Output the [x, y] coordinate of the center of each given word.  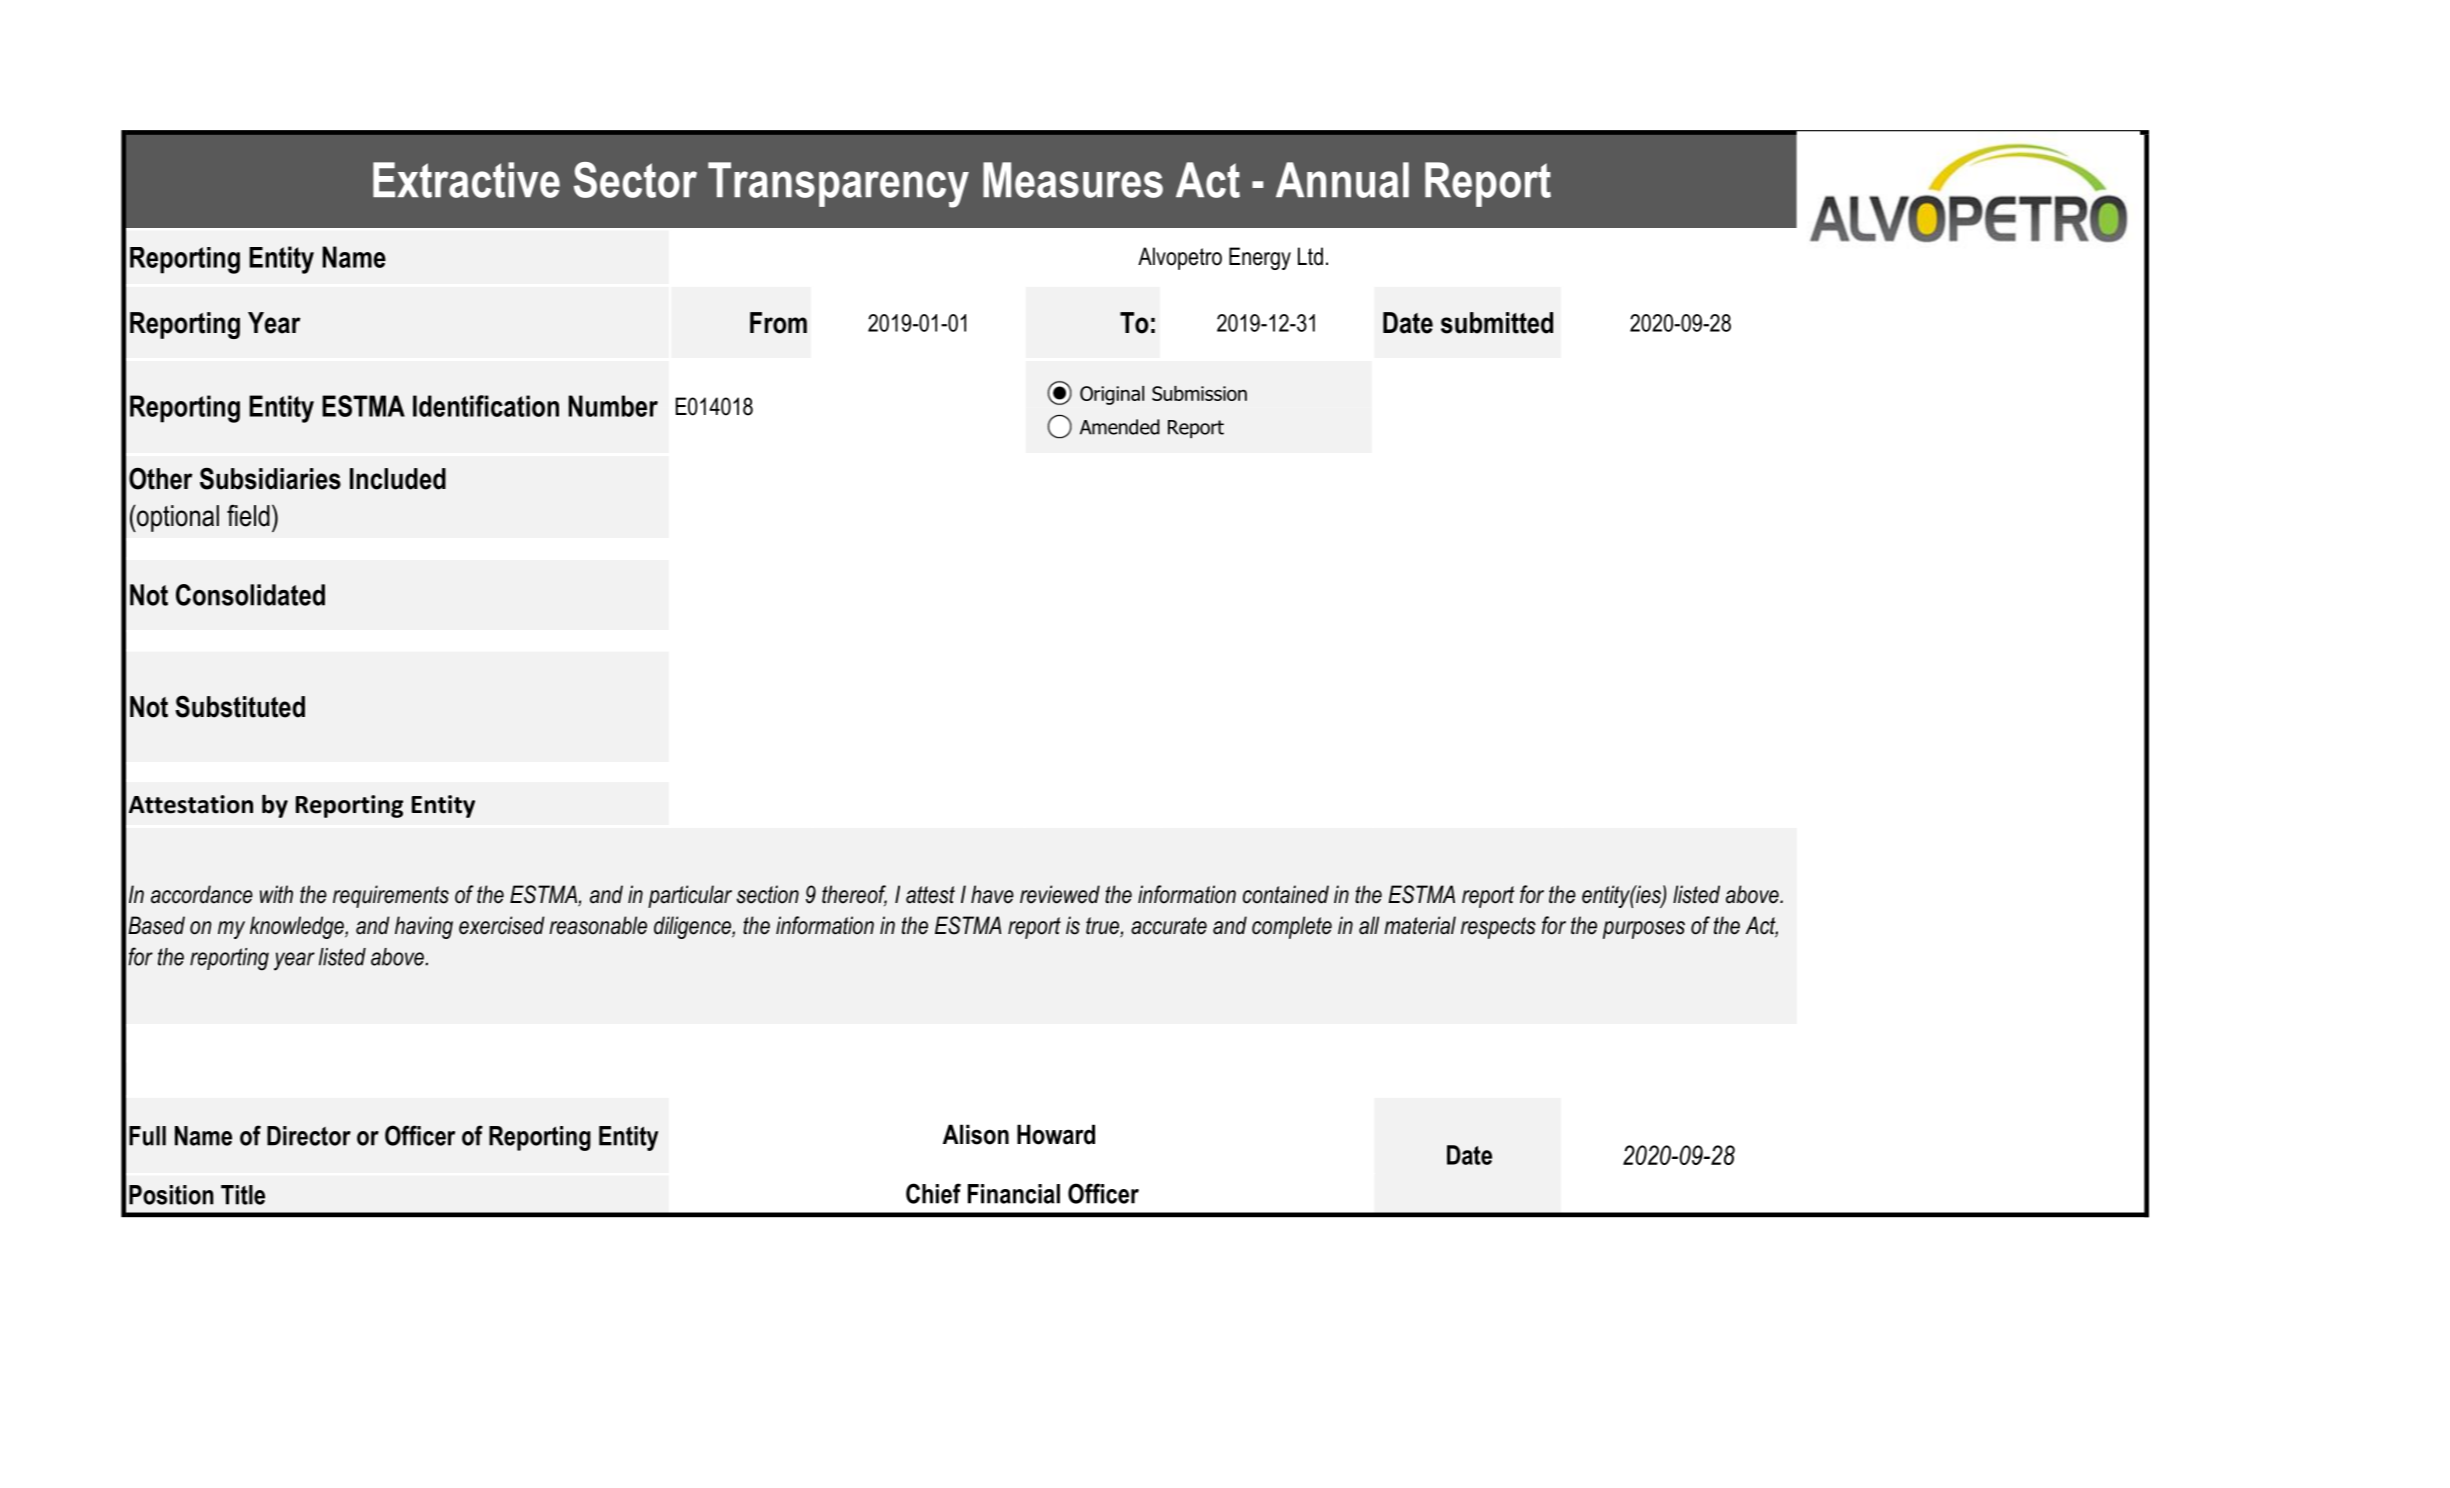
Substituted [240, 706]
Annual [1342, 180]
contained [1286, 894]
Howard [1056, 1134]
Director [309, 1136]
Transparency [838, 185]
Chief [933, 1193]
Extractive [466, 180]
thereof [854, 895]
